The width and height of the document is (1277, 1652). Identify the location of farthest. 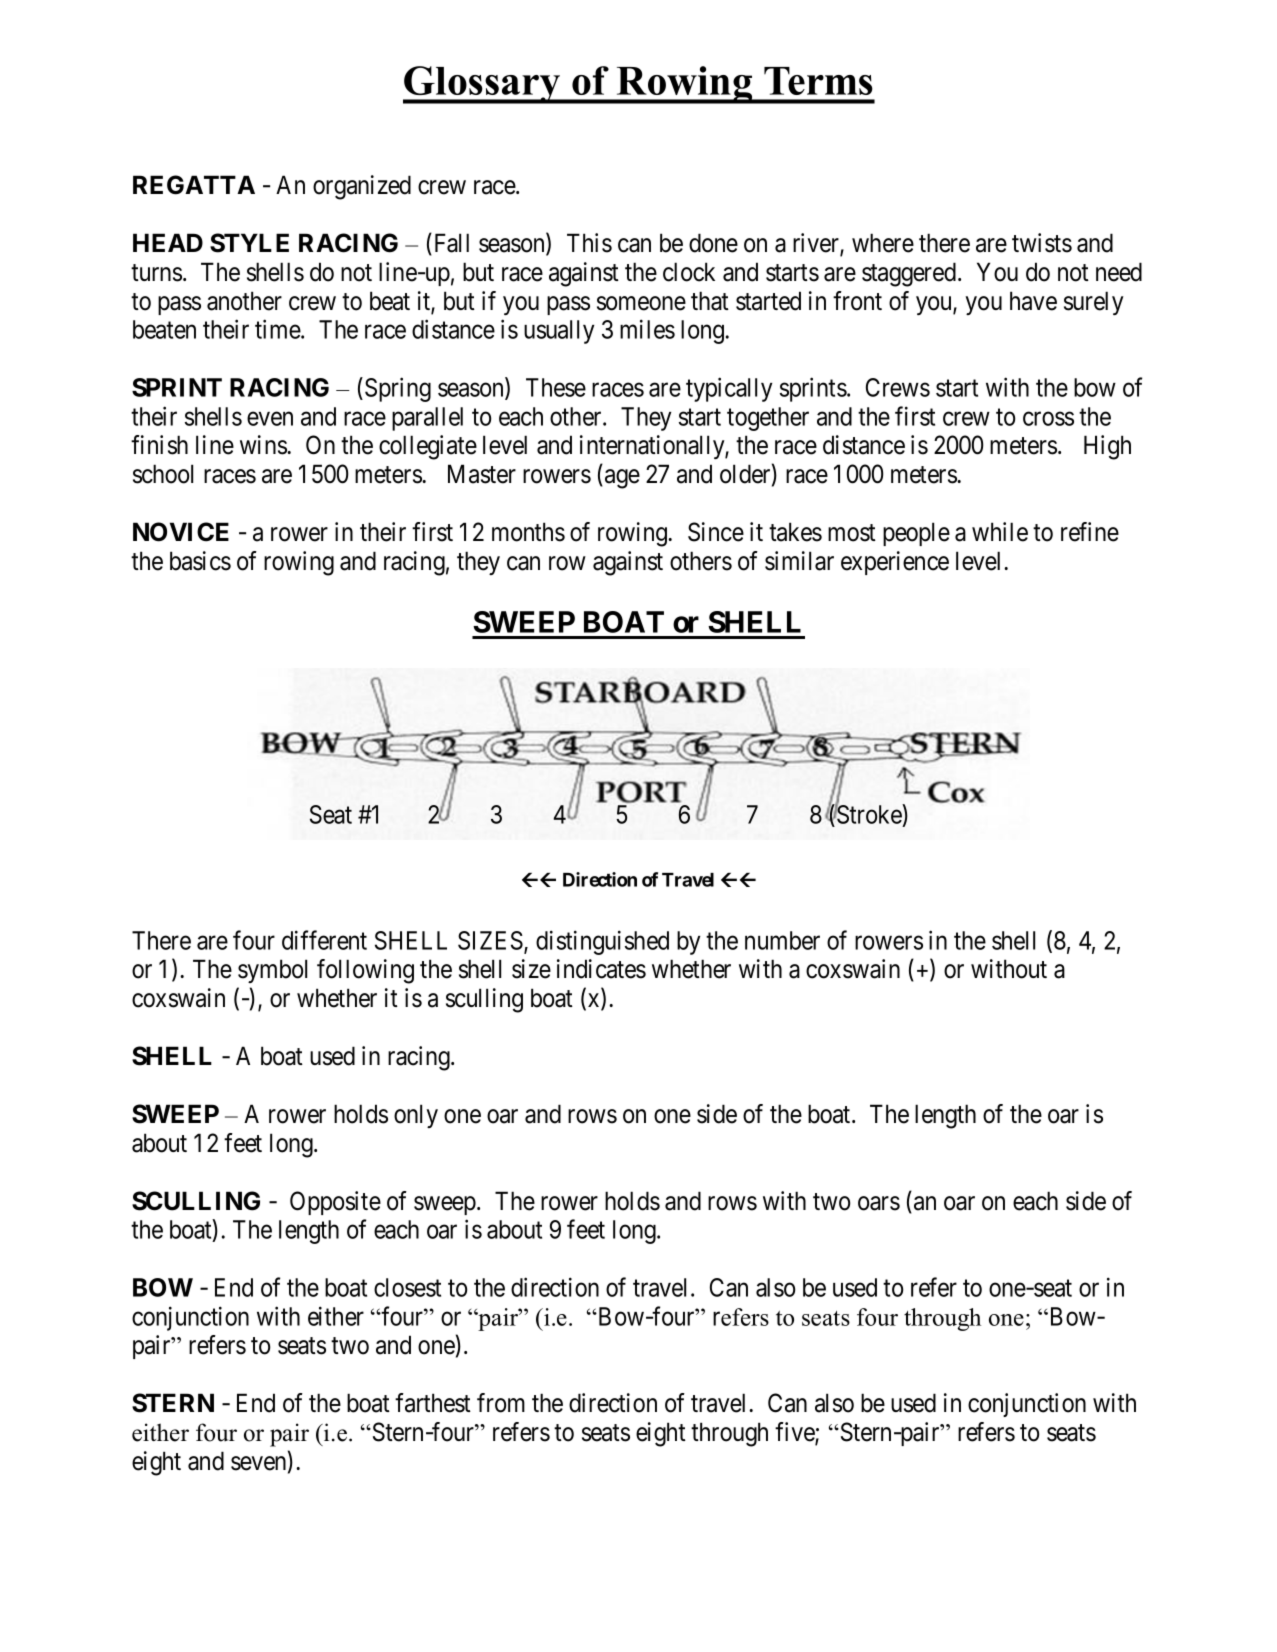
(433, 1403).
